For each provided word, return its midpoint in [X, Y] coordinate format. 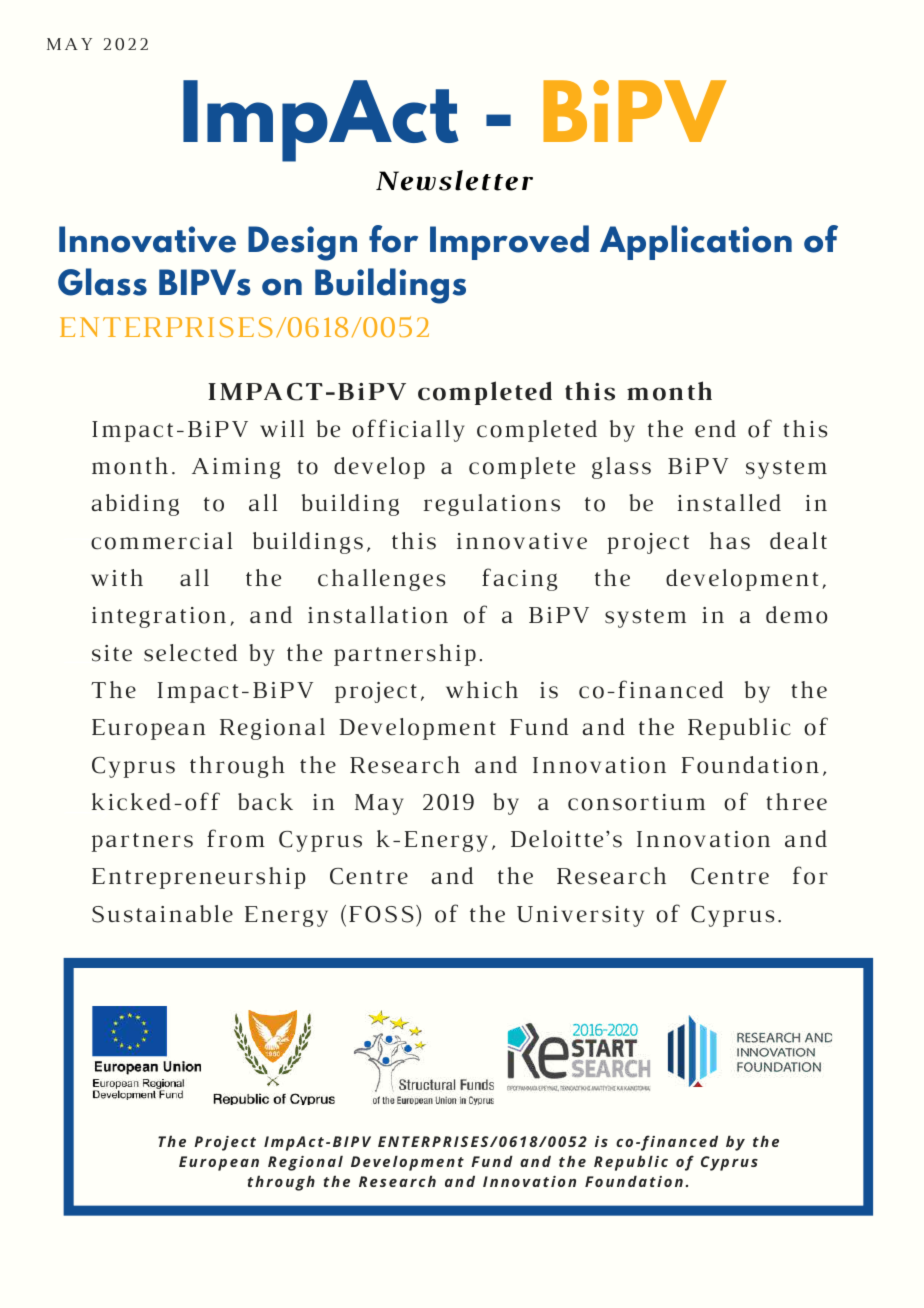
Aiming [236, 468]
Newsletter [454, 180]
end [715, 428]
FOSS [381, 914]
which [482, 690]
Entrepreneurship [199, 878]
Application [696, 242]
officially [408, 430]
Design [302, 243]
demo [796, 615]
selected [190, 653]
